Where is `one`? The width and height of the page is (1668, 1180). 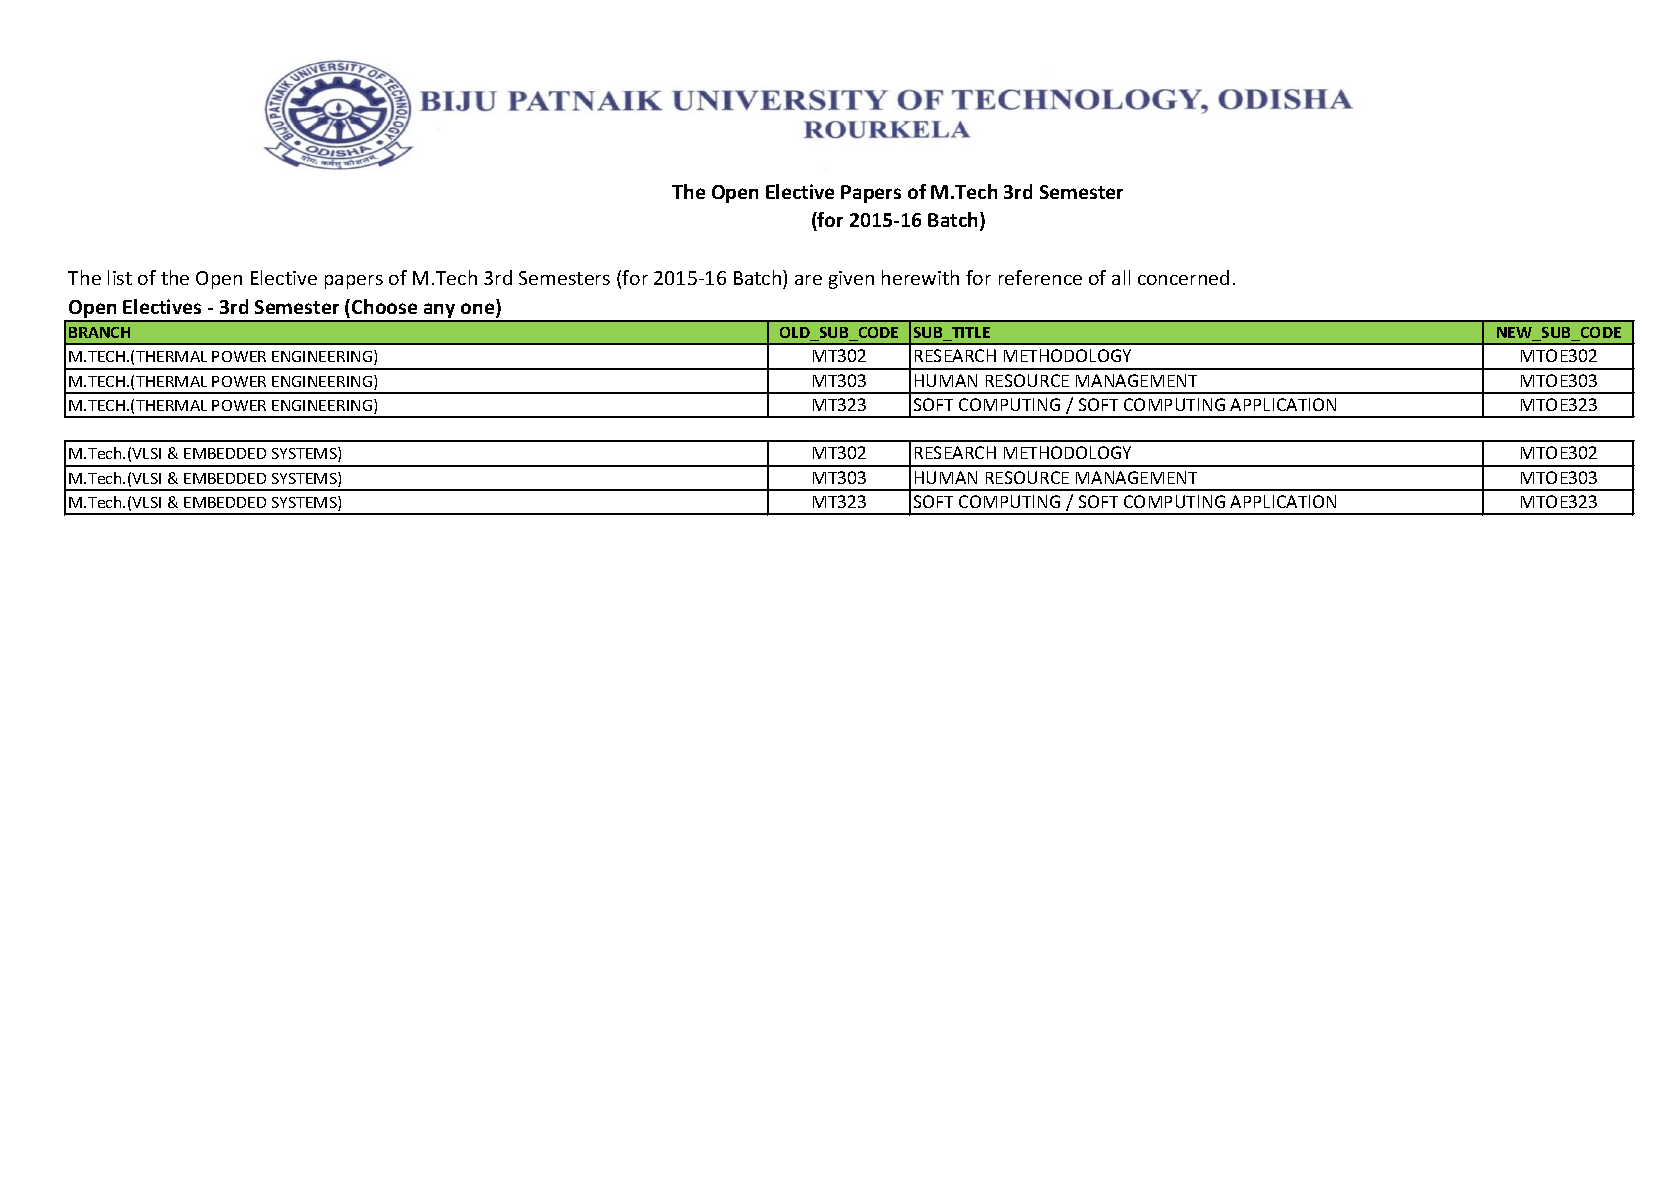
one is located at coordinates (479, 310).
